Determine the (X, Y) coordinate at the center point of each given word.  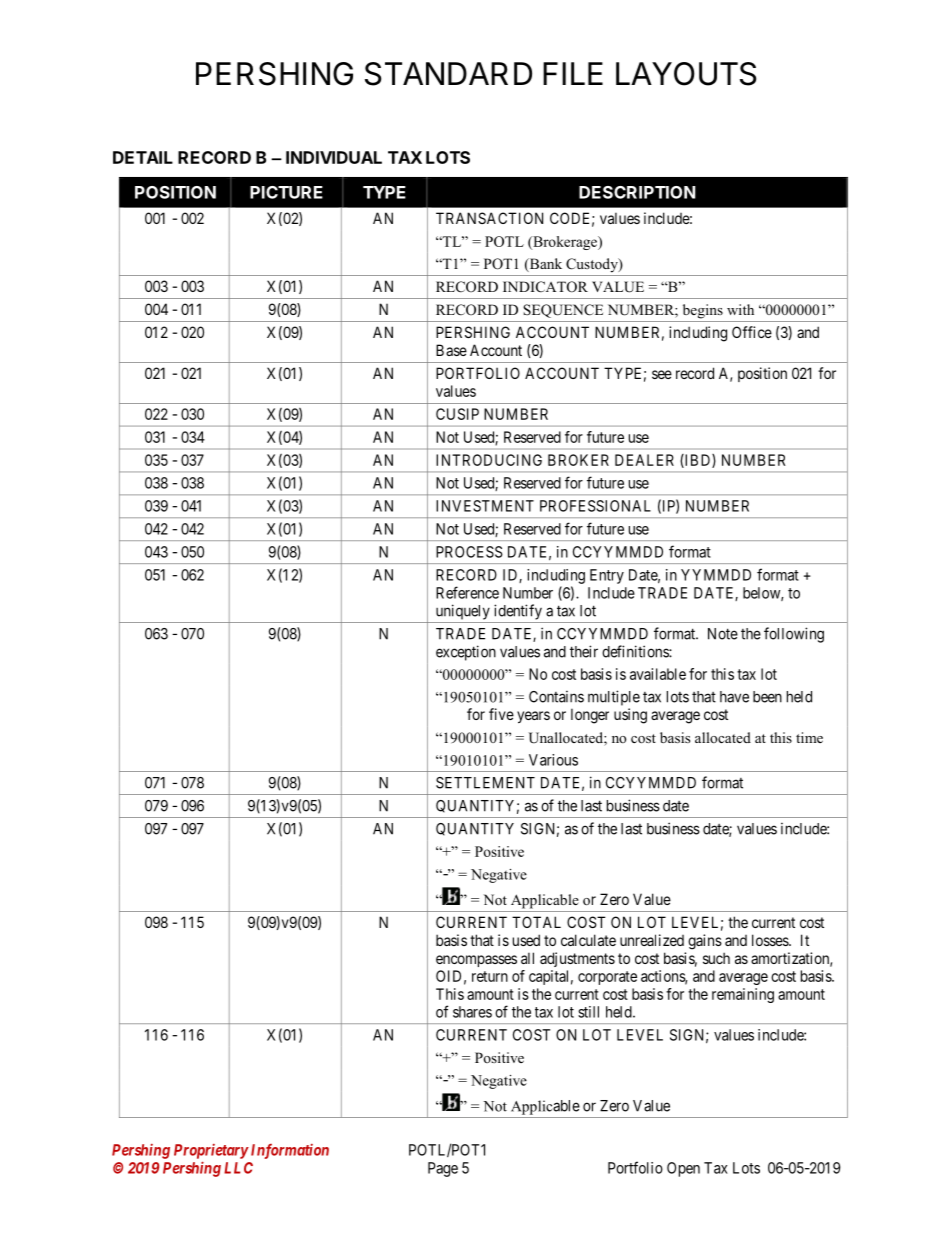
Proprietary (211, 1151)
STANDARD (448, 74)
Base (451, 350)
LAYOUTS (686, 74)
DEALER (644, 460)
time (809, 737)
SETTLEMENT (485, 783)
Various (553, 760)
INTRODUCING (489, 460)
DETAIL (143, 157)
